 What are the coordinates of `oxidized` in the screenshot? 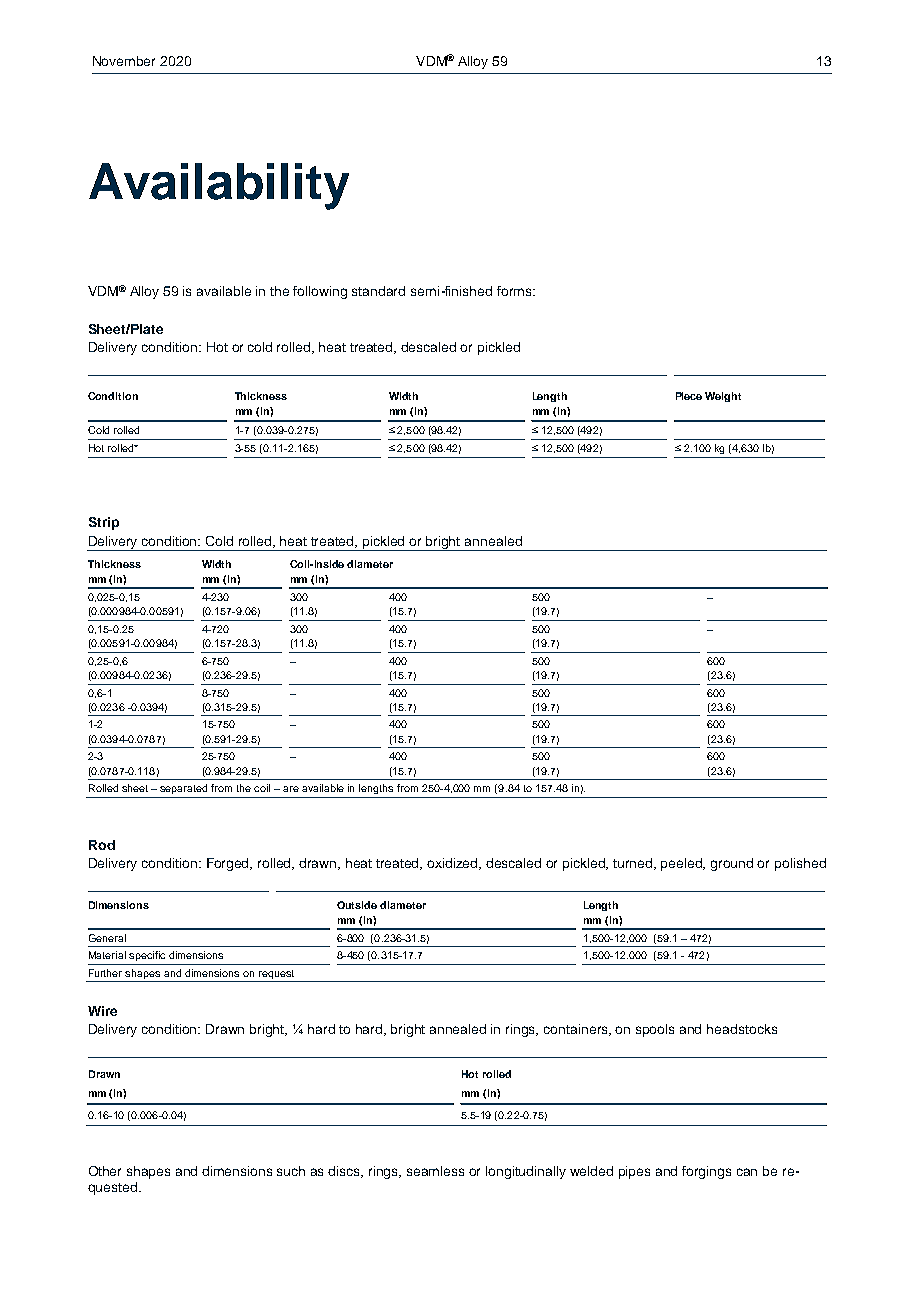 It's located at (454, 864).
